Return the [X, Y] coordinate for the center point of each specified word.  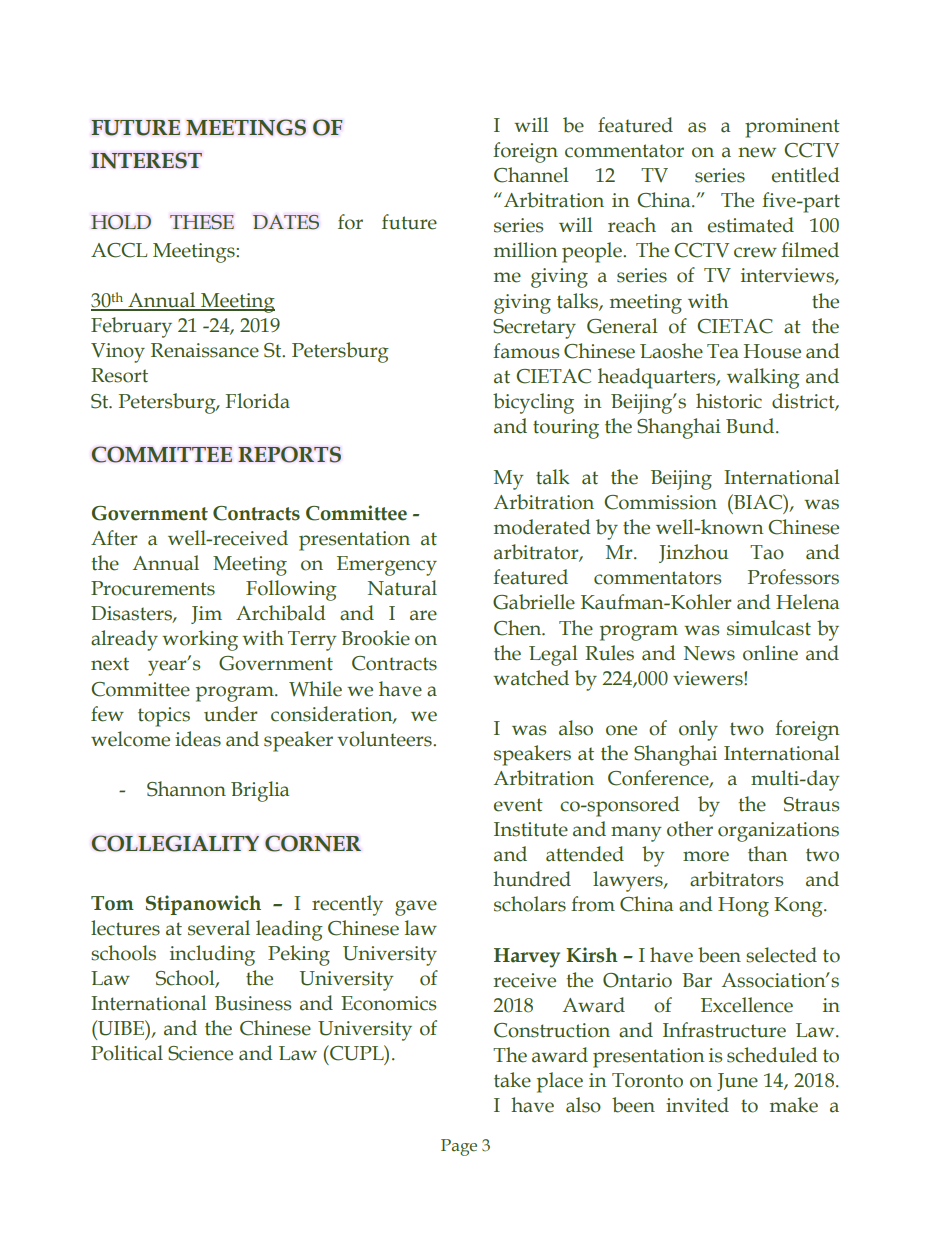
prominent [792, 128]
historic [729, 401]
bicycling [533, 403]
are [423, 615]
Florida [258, 401]
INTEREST [146, 160]
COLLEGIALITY [175, 843]
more [706, 856]
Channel [531, 175]
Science [200, 1053]
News [709, 653]
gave [416, 908]
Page [459, 1147]
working [200, 640]
